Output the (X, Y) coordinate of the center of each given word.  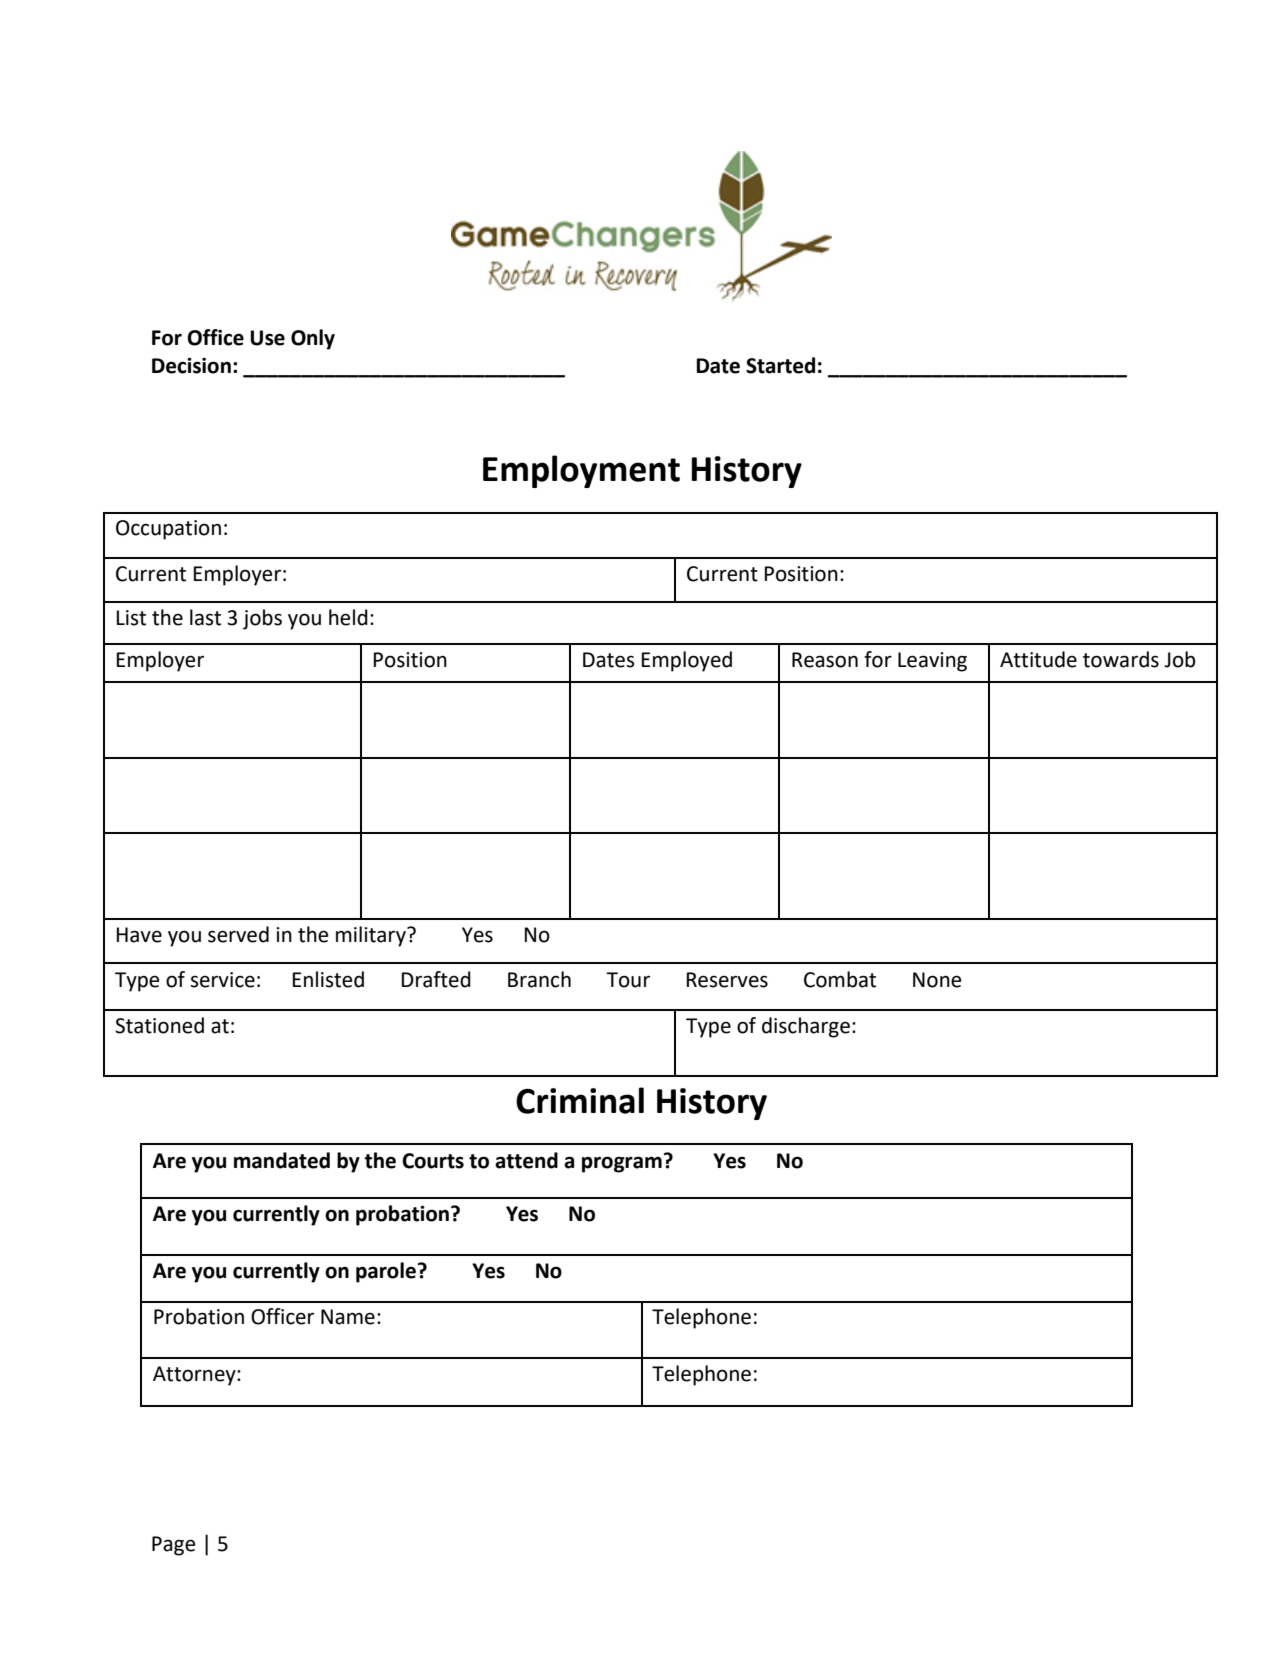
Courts (433, 1161)
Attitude (1038, 659)
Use (267, 338)
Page (173, 1546)
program (622, 1164)
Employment (581, 471)
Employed (687, 661)
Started (780, 365)
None (937, 980)
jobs (262, 619)
